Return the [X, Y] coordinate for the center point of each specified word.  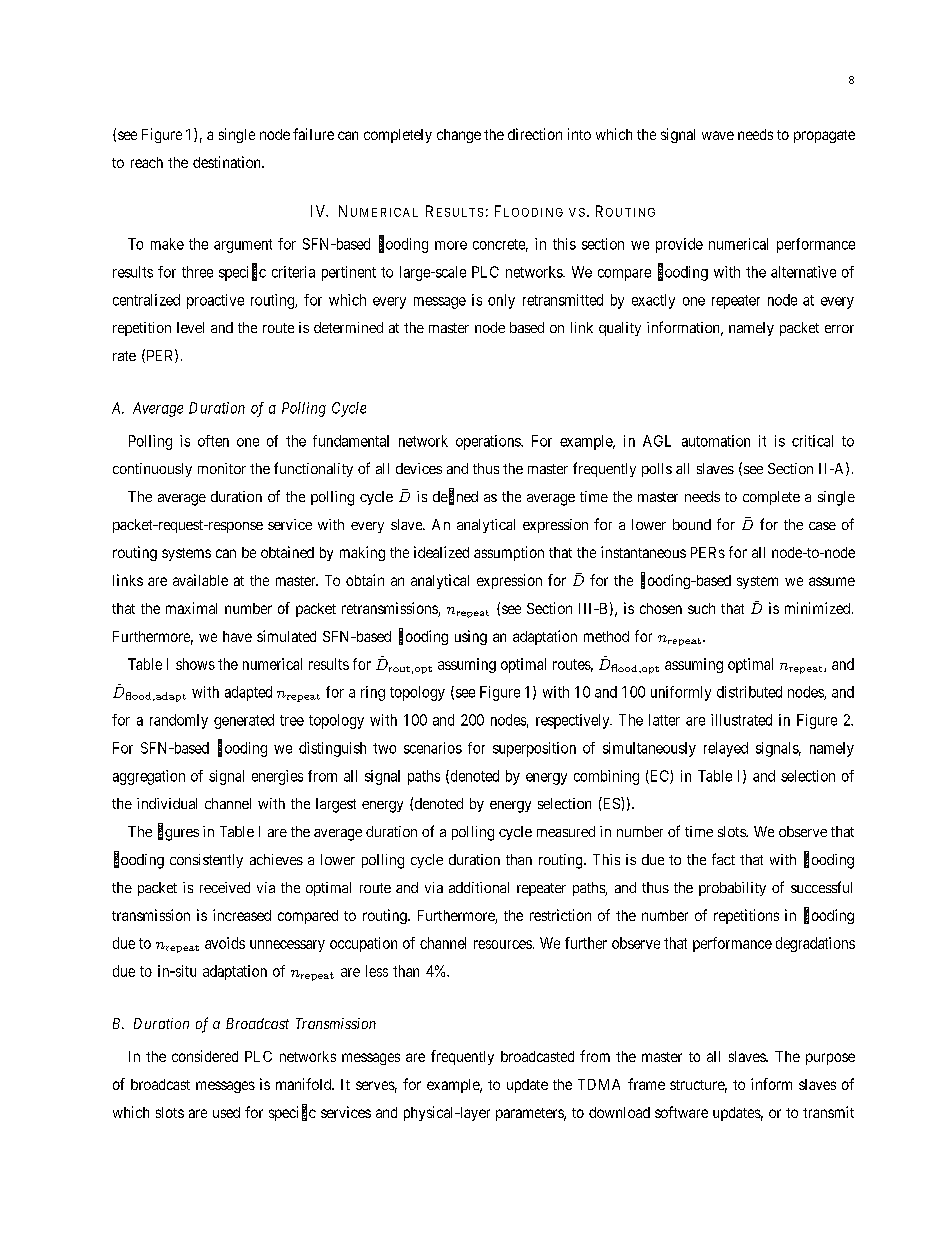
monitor [222, 468]
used [226, 1112]
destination [228, 162]
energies [277, 777]
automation [716, 441]
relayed [726, 749]
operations [489, 442]
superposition [534, 749]
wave [718, 135]
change [459, 136]
